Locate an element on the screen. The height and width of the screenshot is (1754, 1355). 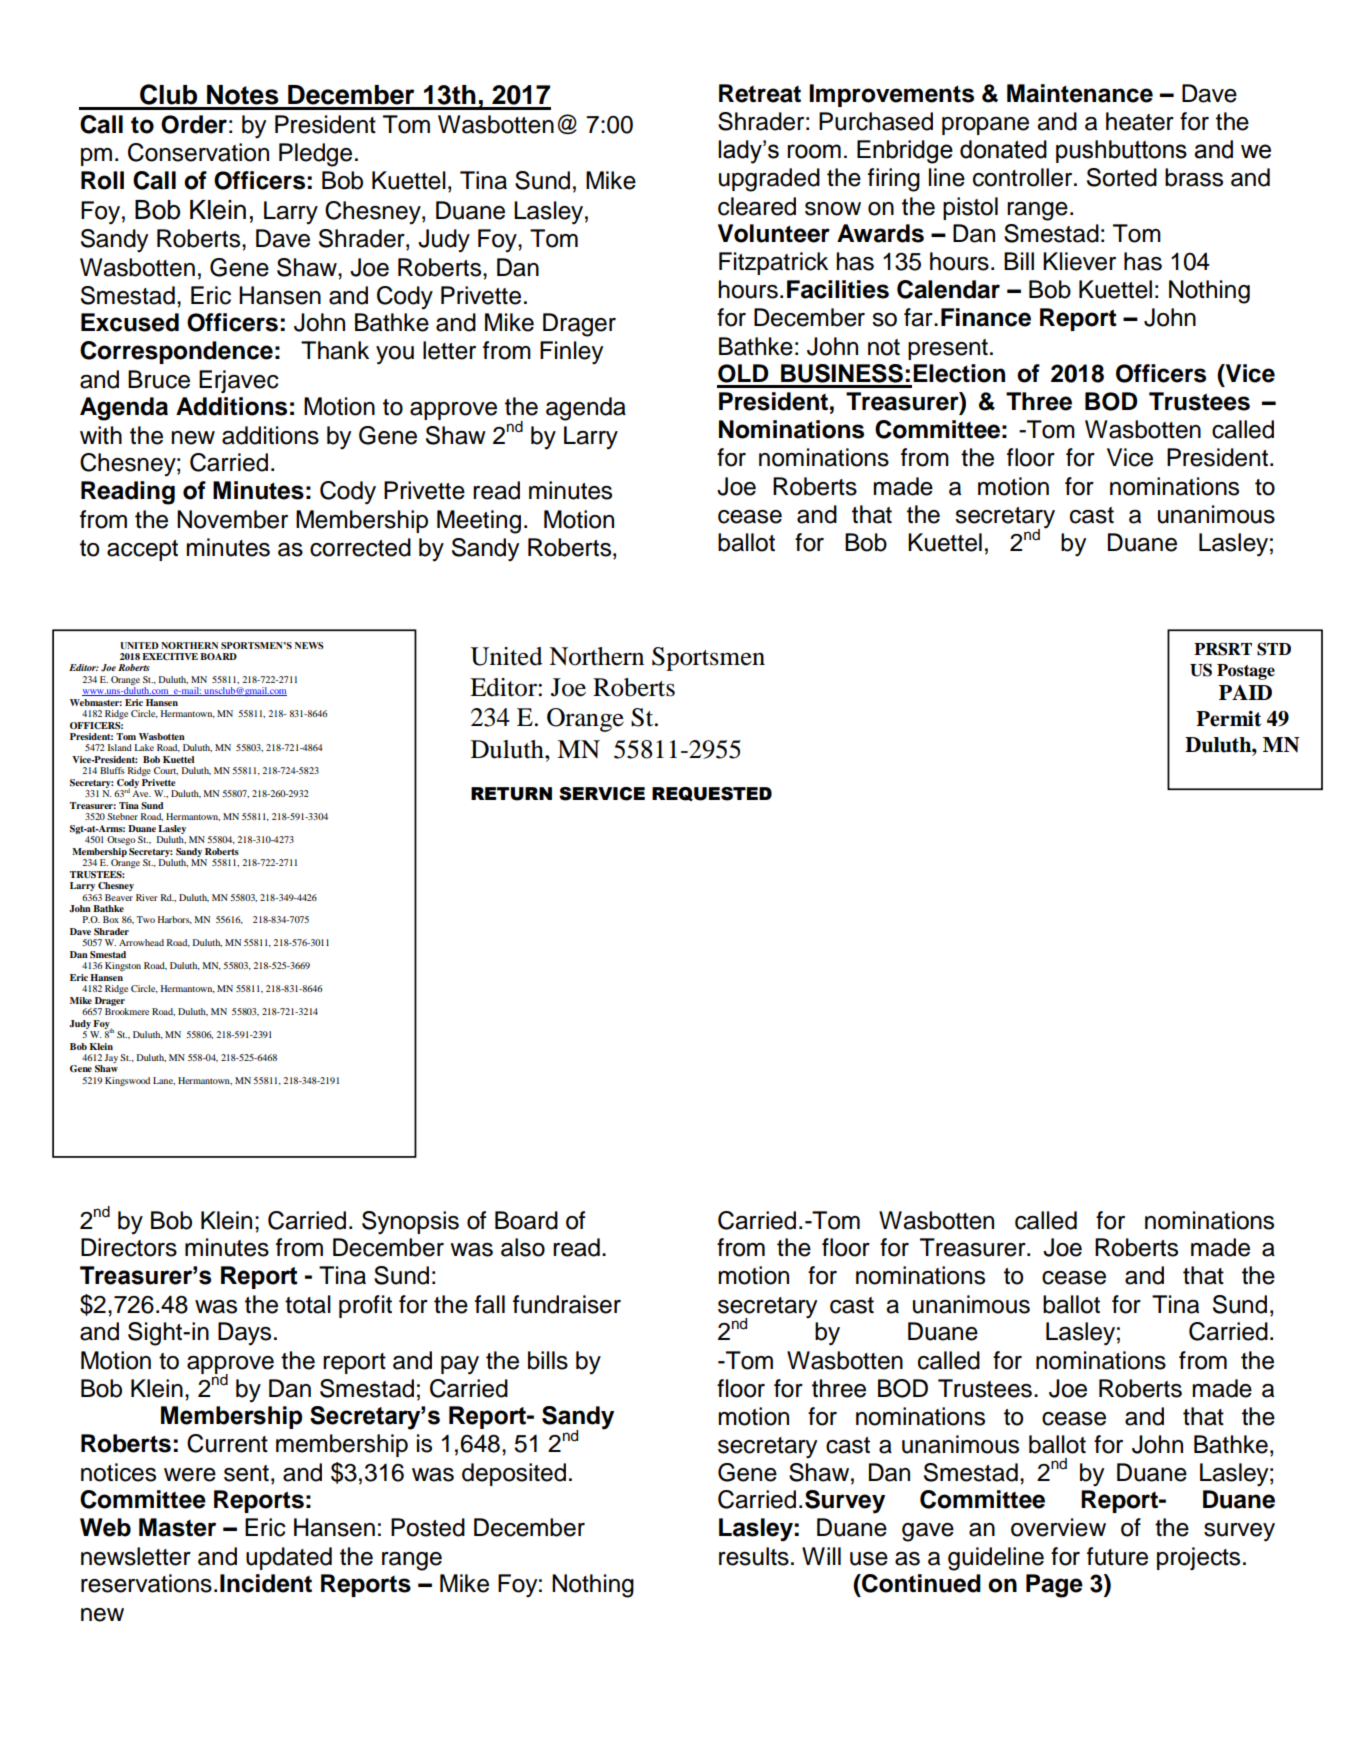
Postage is located at coordinates (1246, 672).
